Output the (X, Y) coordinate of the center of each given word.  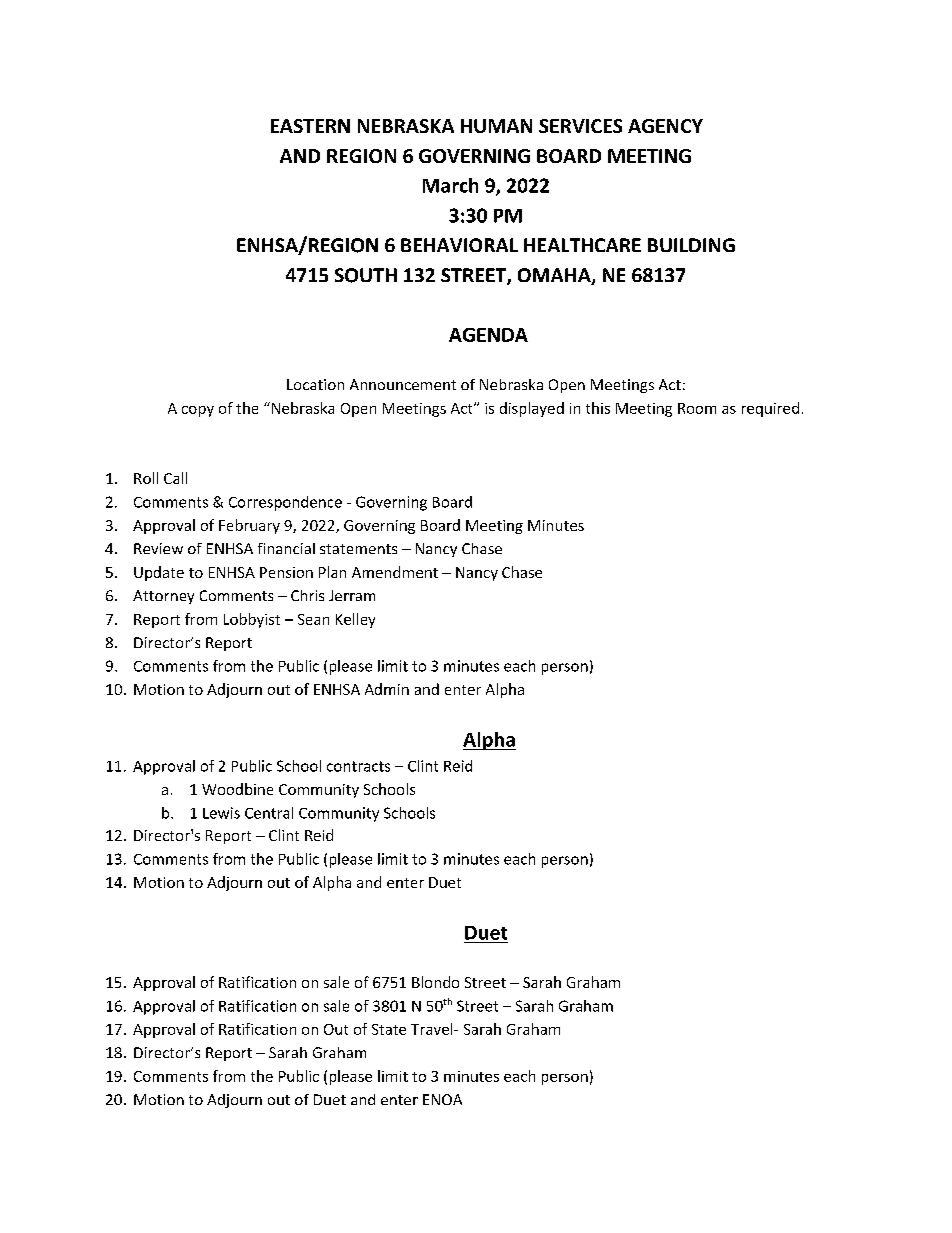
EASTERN (310, 126)
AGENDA (488, 335)
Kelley (355, 620)
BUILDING (691, 245)
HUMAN (496, 126)
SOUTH (366, 275)
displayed (532, 409)
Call (175, 478)
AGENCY (665, 126)
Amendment (395, 572)
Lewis (221, 813)
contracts (358, 766)
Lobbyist (252, 620)
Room (697, 408)
